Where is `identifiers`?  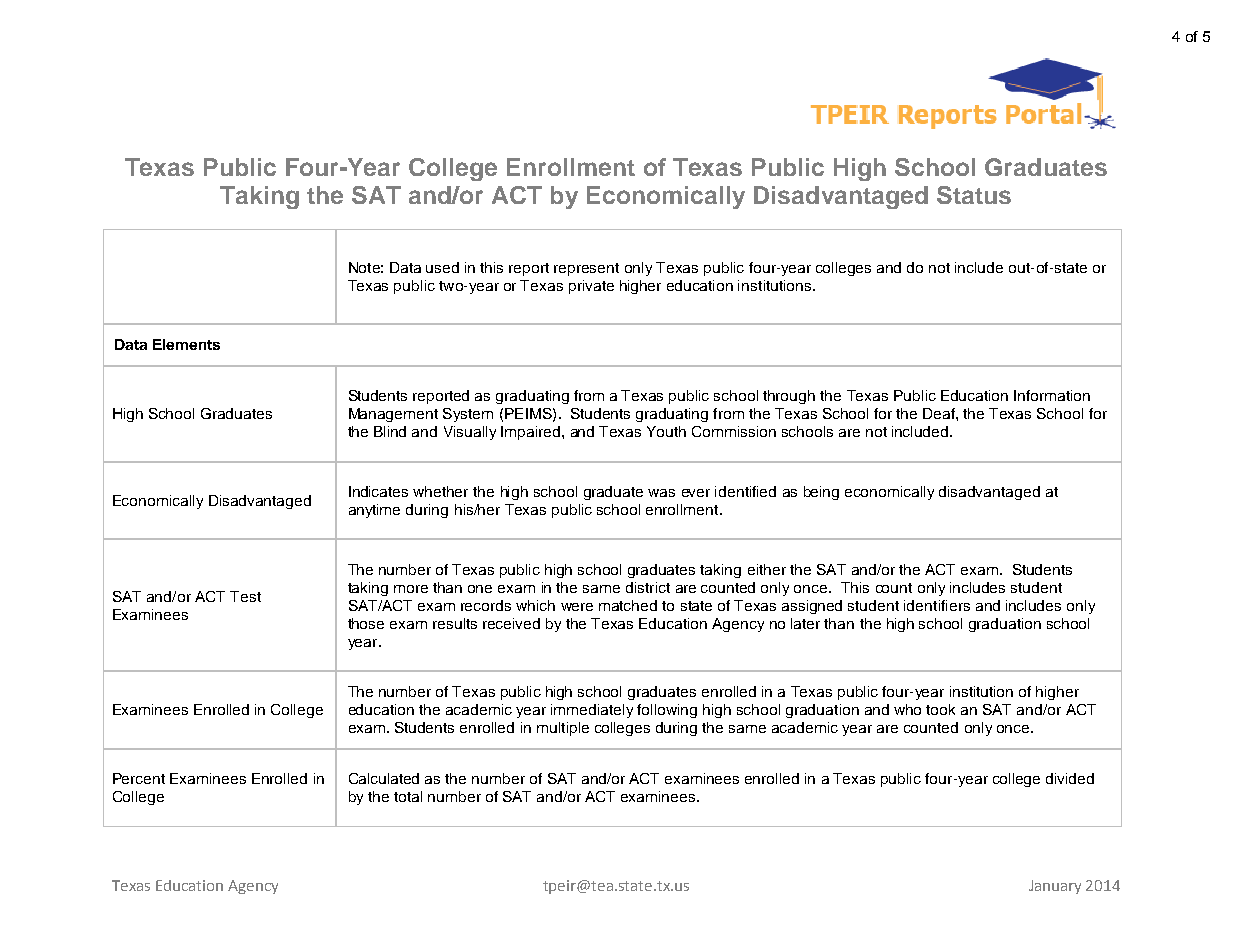 identifiers is located at coordinates (937, 605).
